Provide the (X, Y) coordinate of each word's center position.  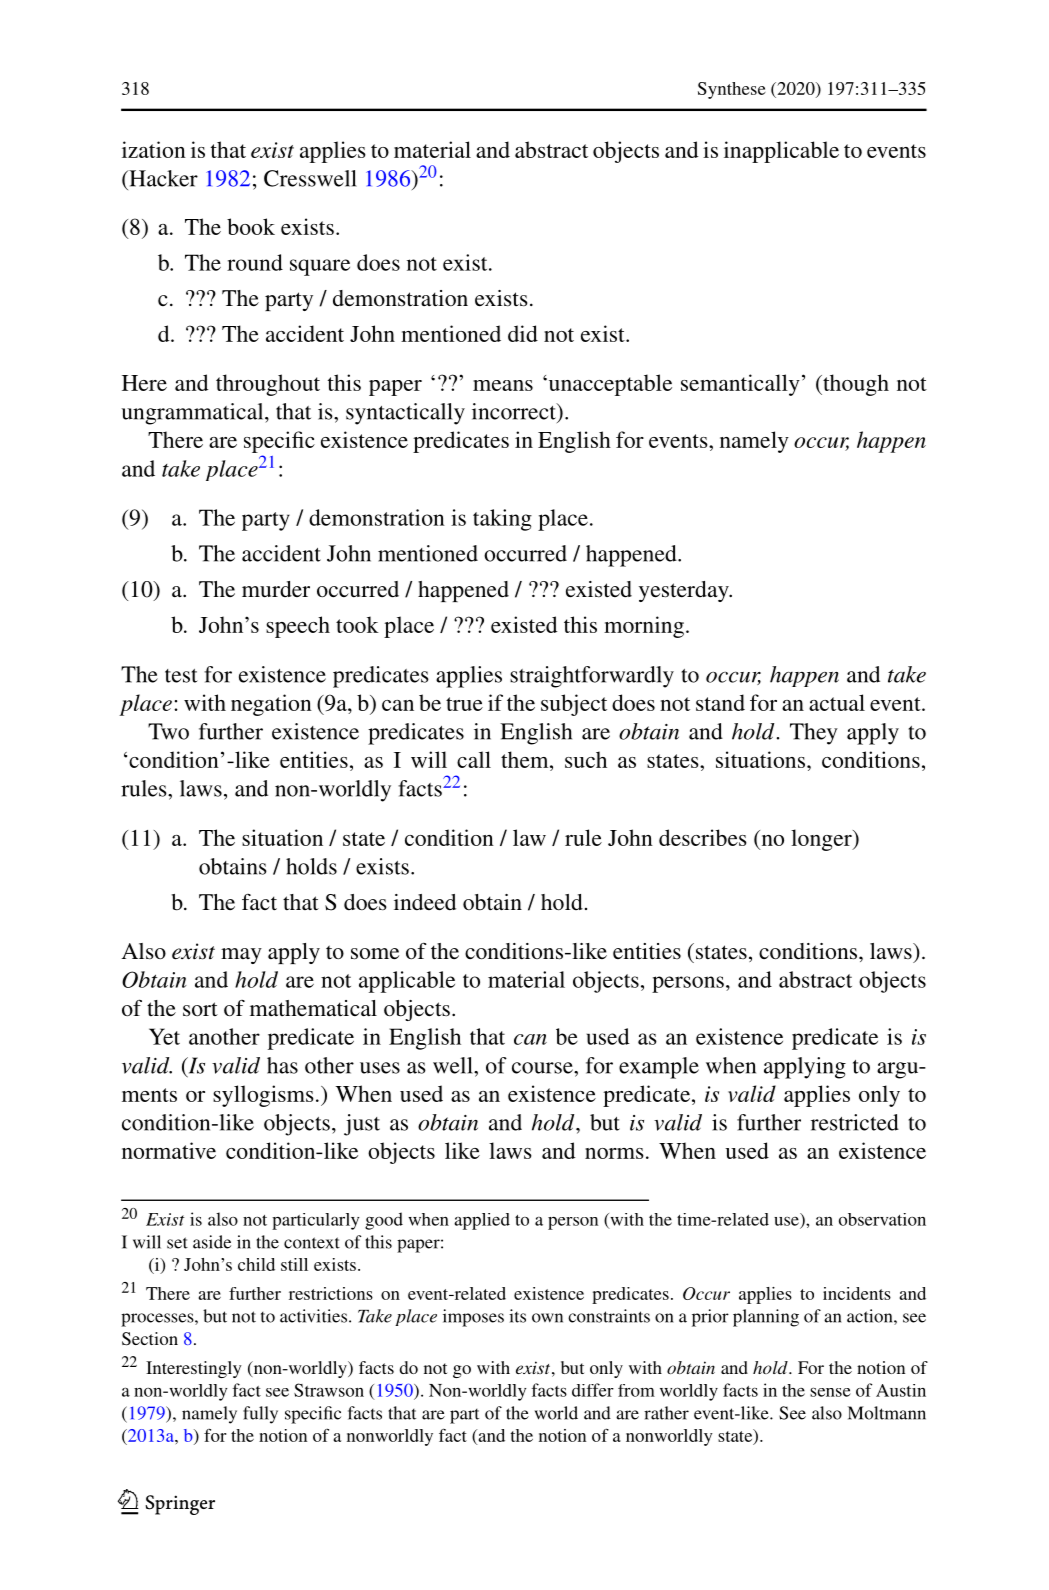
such (586, 759)
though (855, 385)
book (251, 226)
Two (168, 731)
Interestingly (194, 1369)
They (814, 734)
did (523, 333)
